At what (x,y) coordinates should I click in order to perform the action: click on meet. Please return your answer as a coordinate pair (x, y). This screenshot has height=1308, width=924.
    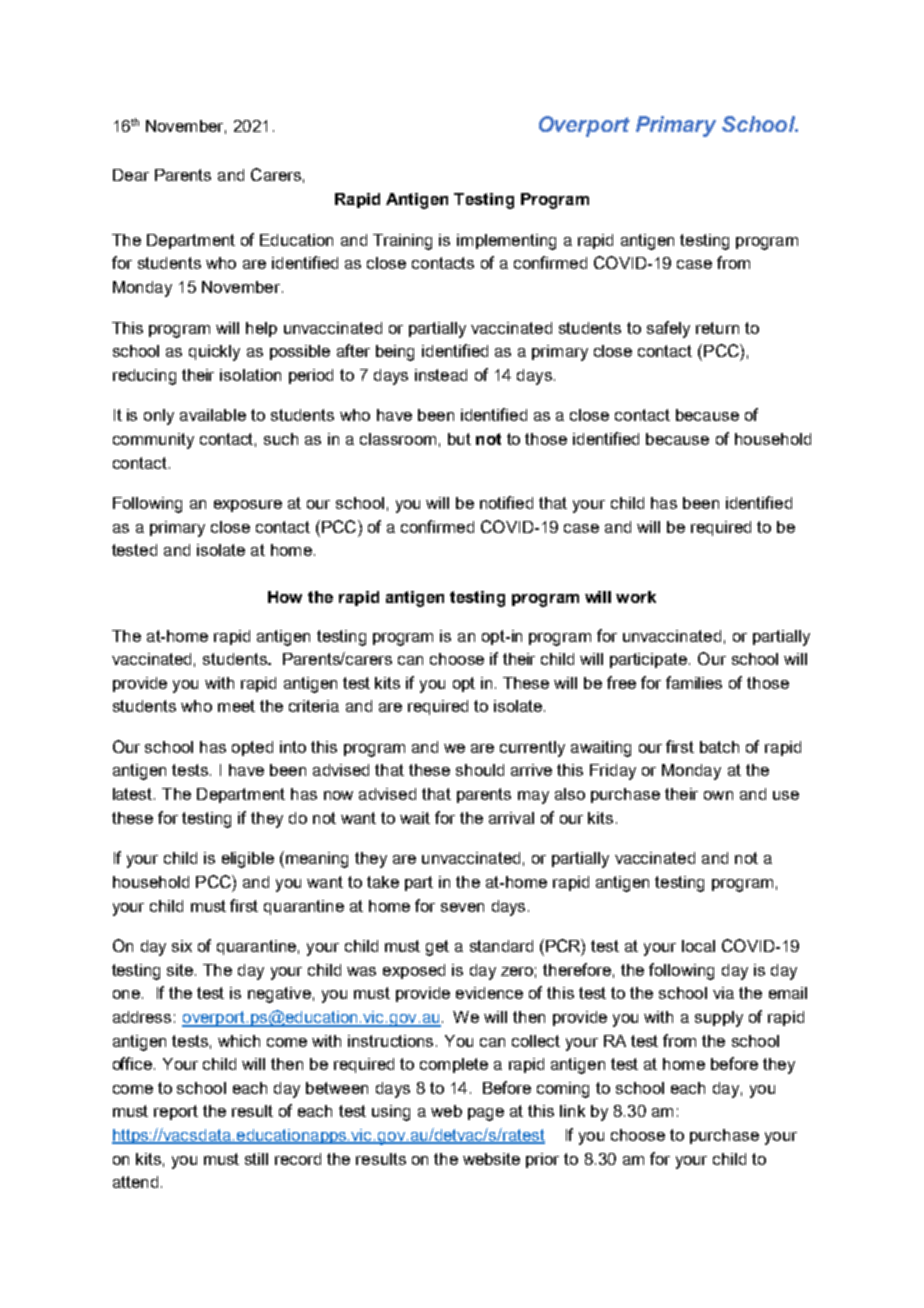
    Looking at the image, I should click on (236, 706).
